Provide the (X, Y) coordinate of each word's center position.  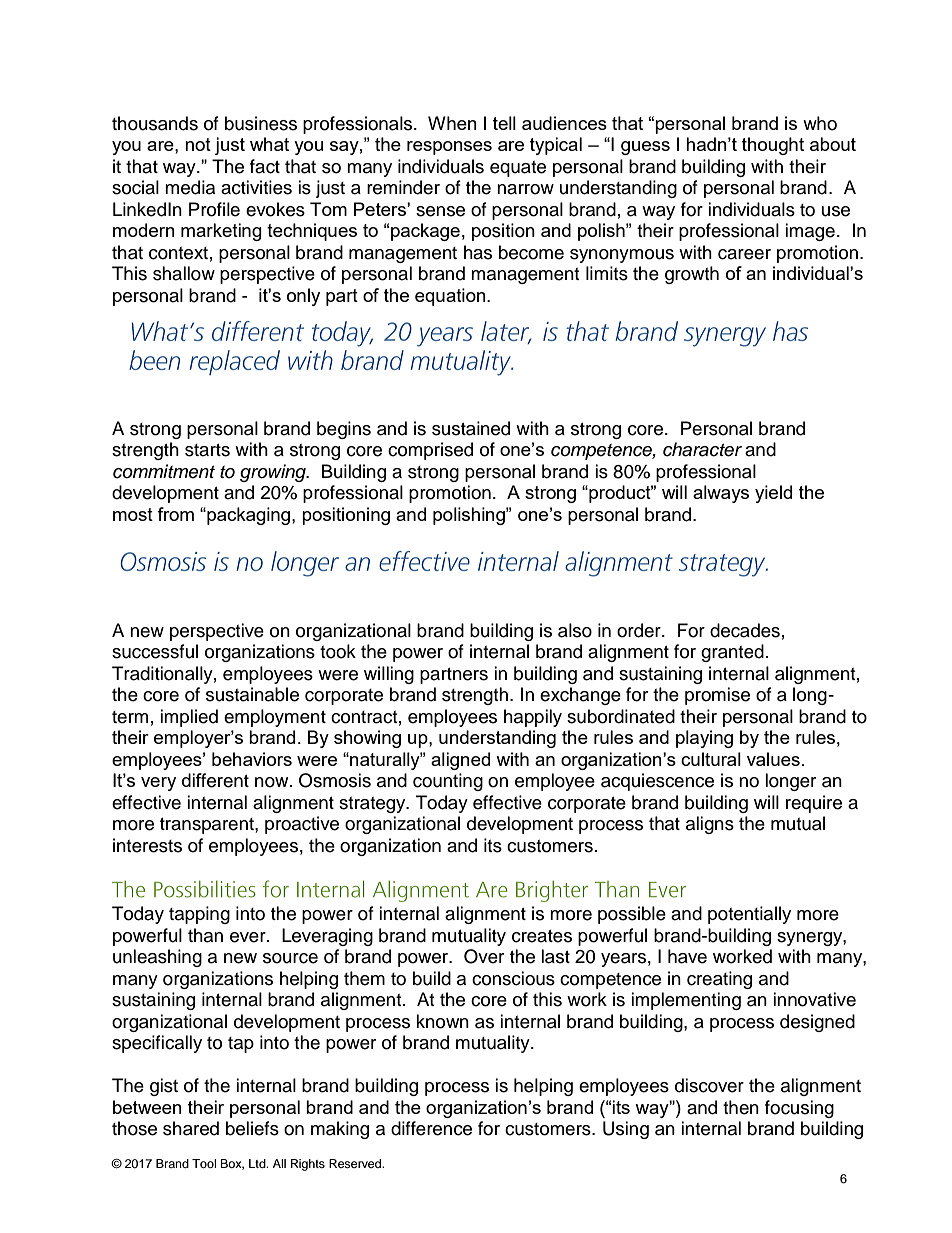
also (575, 630)
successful (155, 651)
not (198, 144)
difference (431, 1128)
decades (745, 630)
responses (449, 148)
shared (191, 1128)
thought (773, 146)
